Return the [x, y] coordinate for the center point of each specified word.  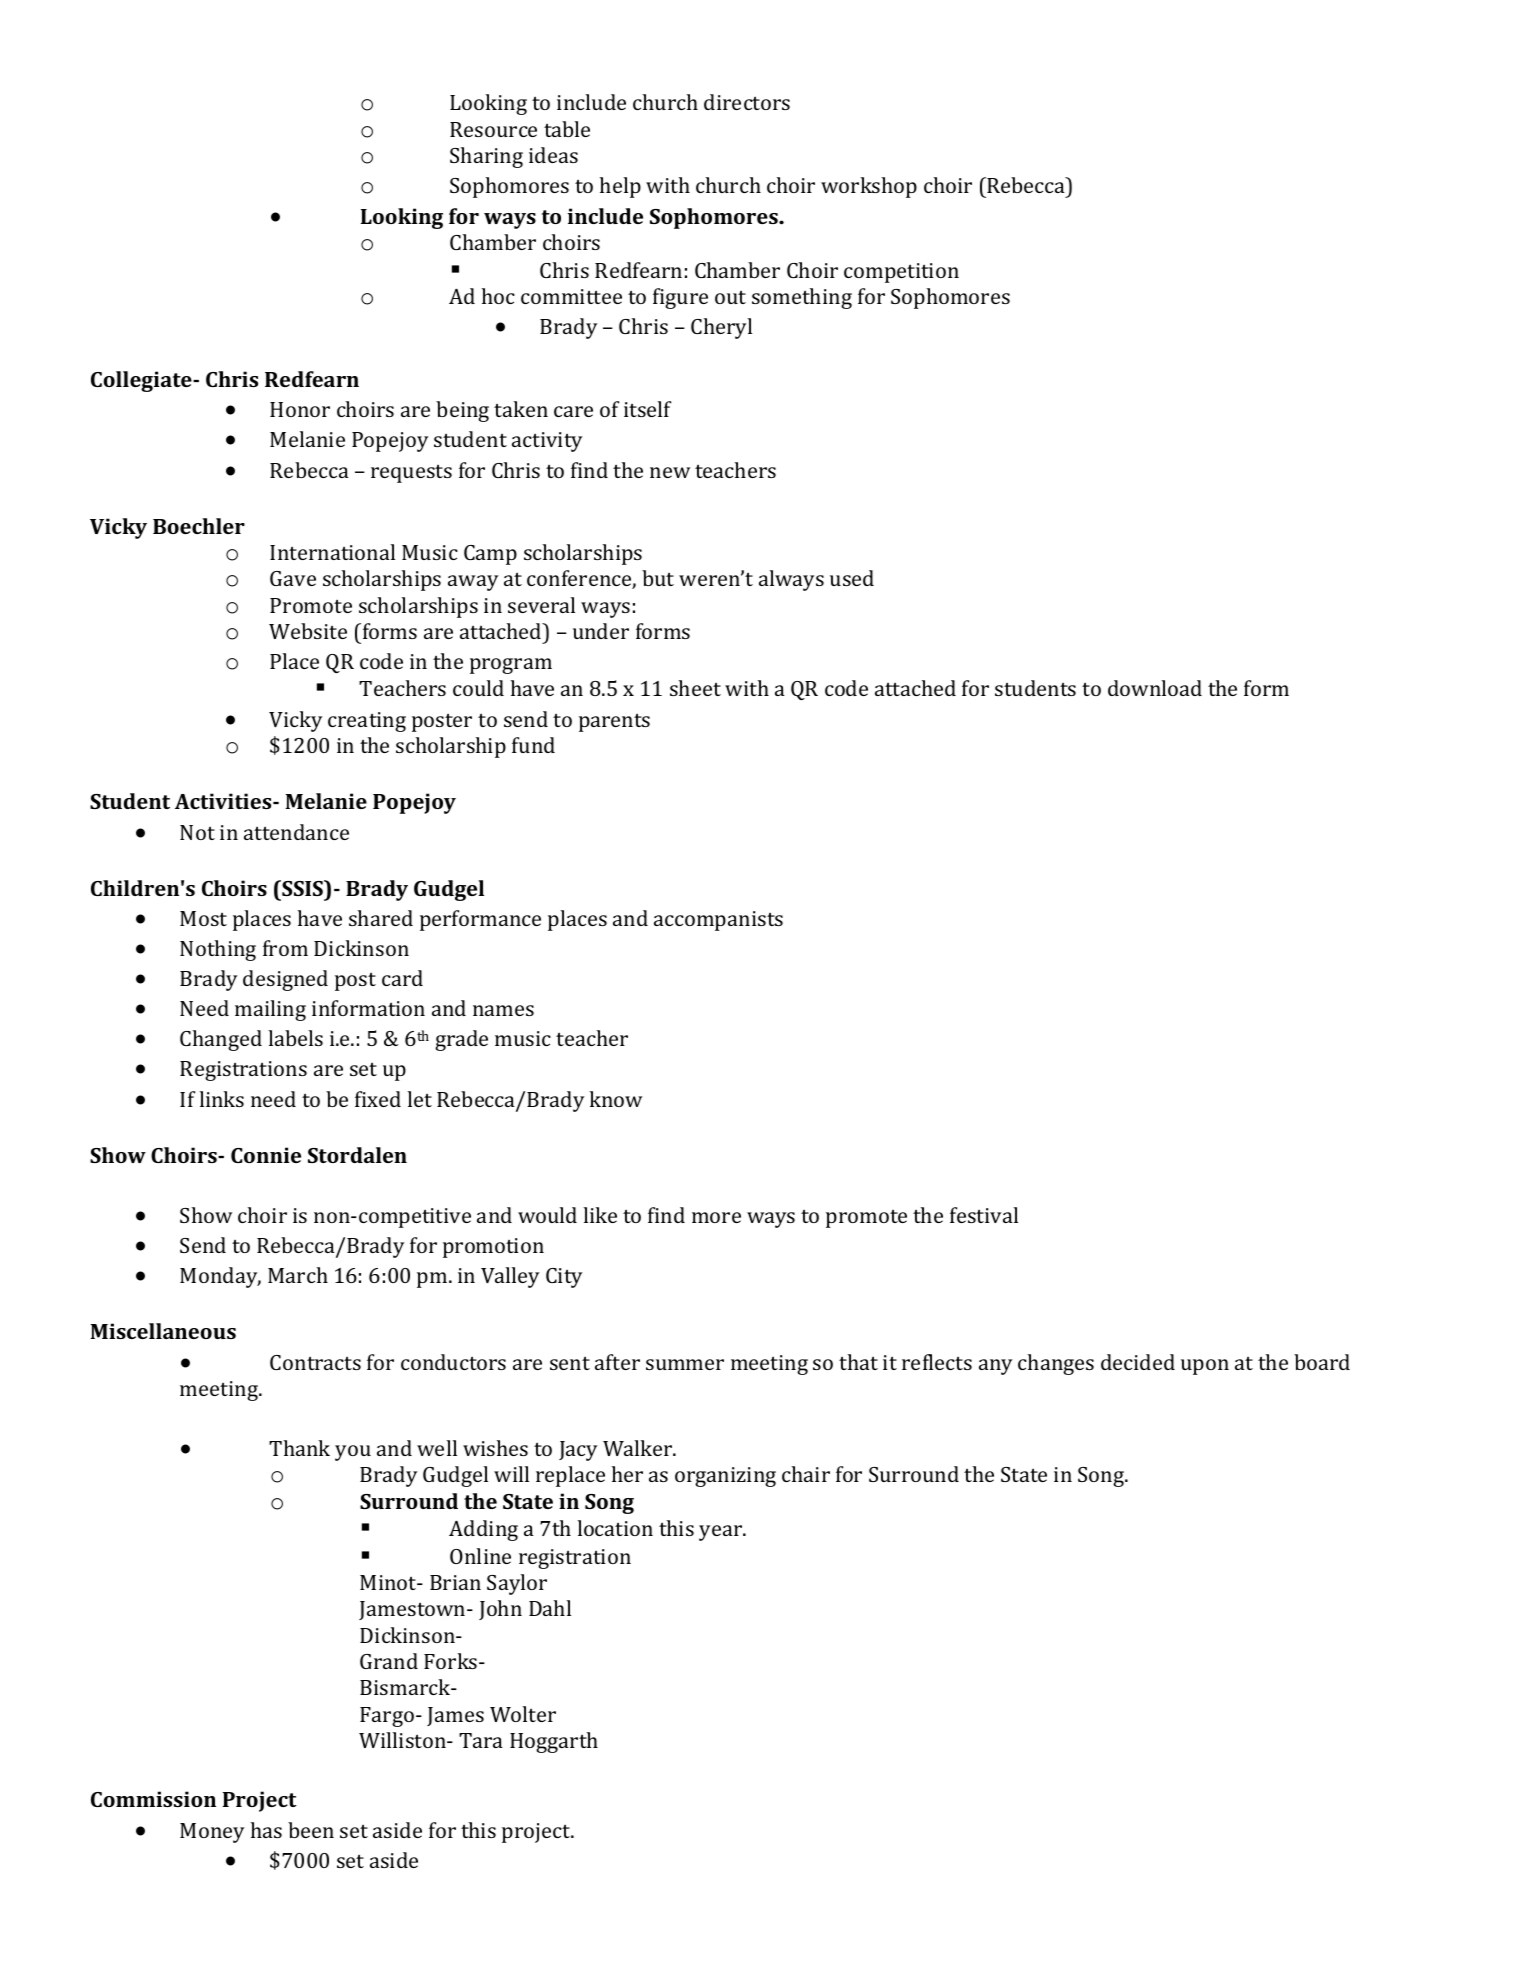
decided [1138, 1362]
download [1155, 688]
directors [747, 102]
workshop [869, 187]
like [600, 1215]
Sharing [486, 157]
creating [367, 722]
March [298, 1275]
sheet [695, 688]
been [311, 1830]
